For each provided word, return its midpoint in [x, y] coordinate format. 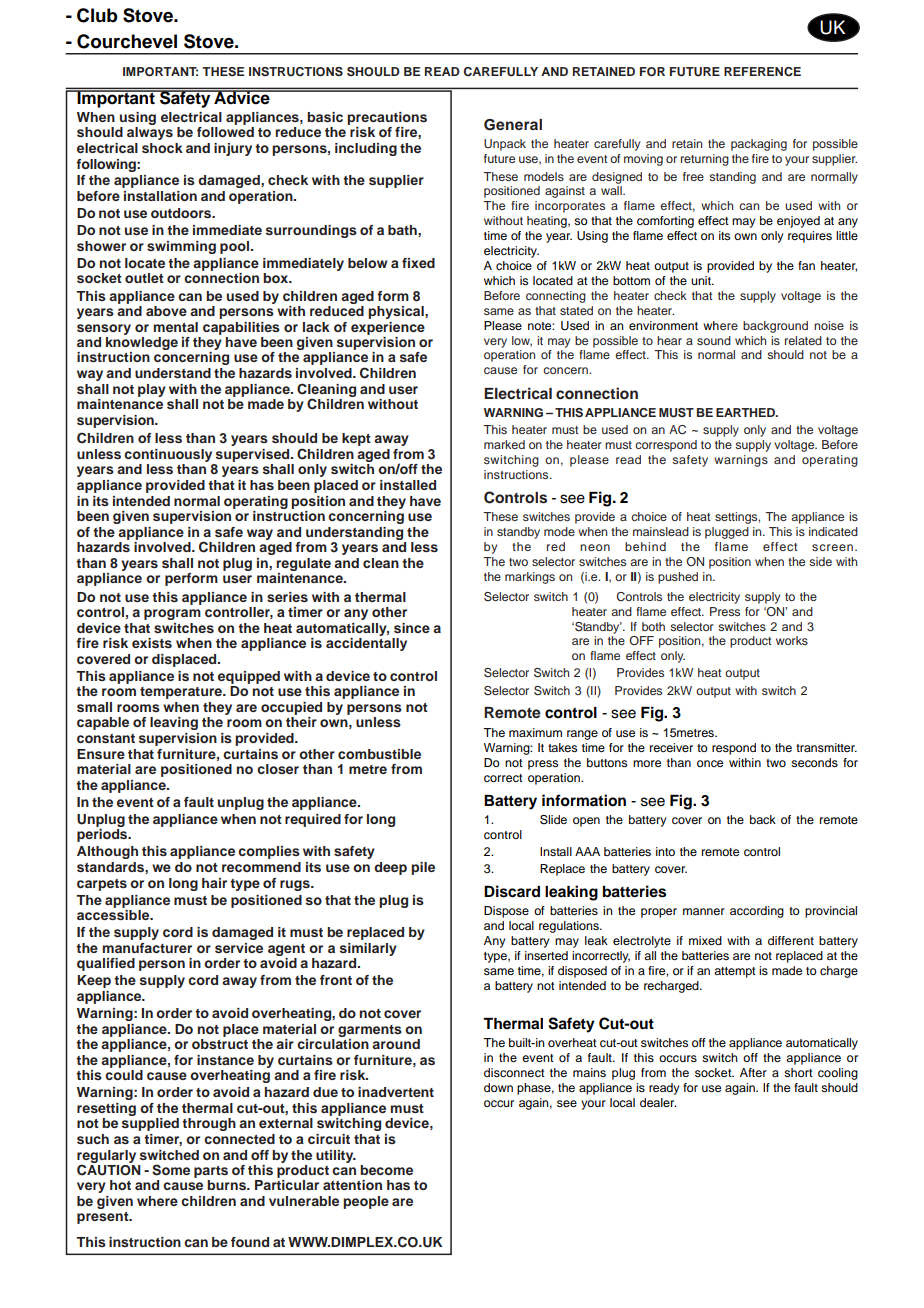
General [513, 125]
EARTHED [746, 412]
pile [423, 868]
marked [504, 444]
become [386, 1170]
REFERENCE [762, 72]
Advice [242, 97]
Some [171, 1170]
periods [103, 835]
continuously [168, 455]
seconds [814, 762]
